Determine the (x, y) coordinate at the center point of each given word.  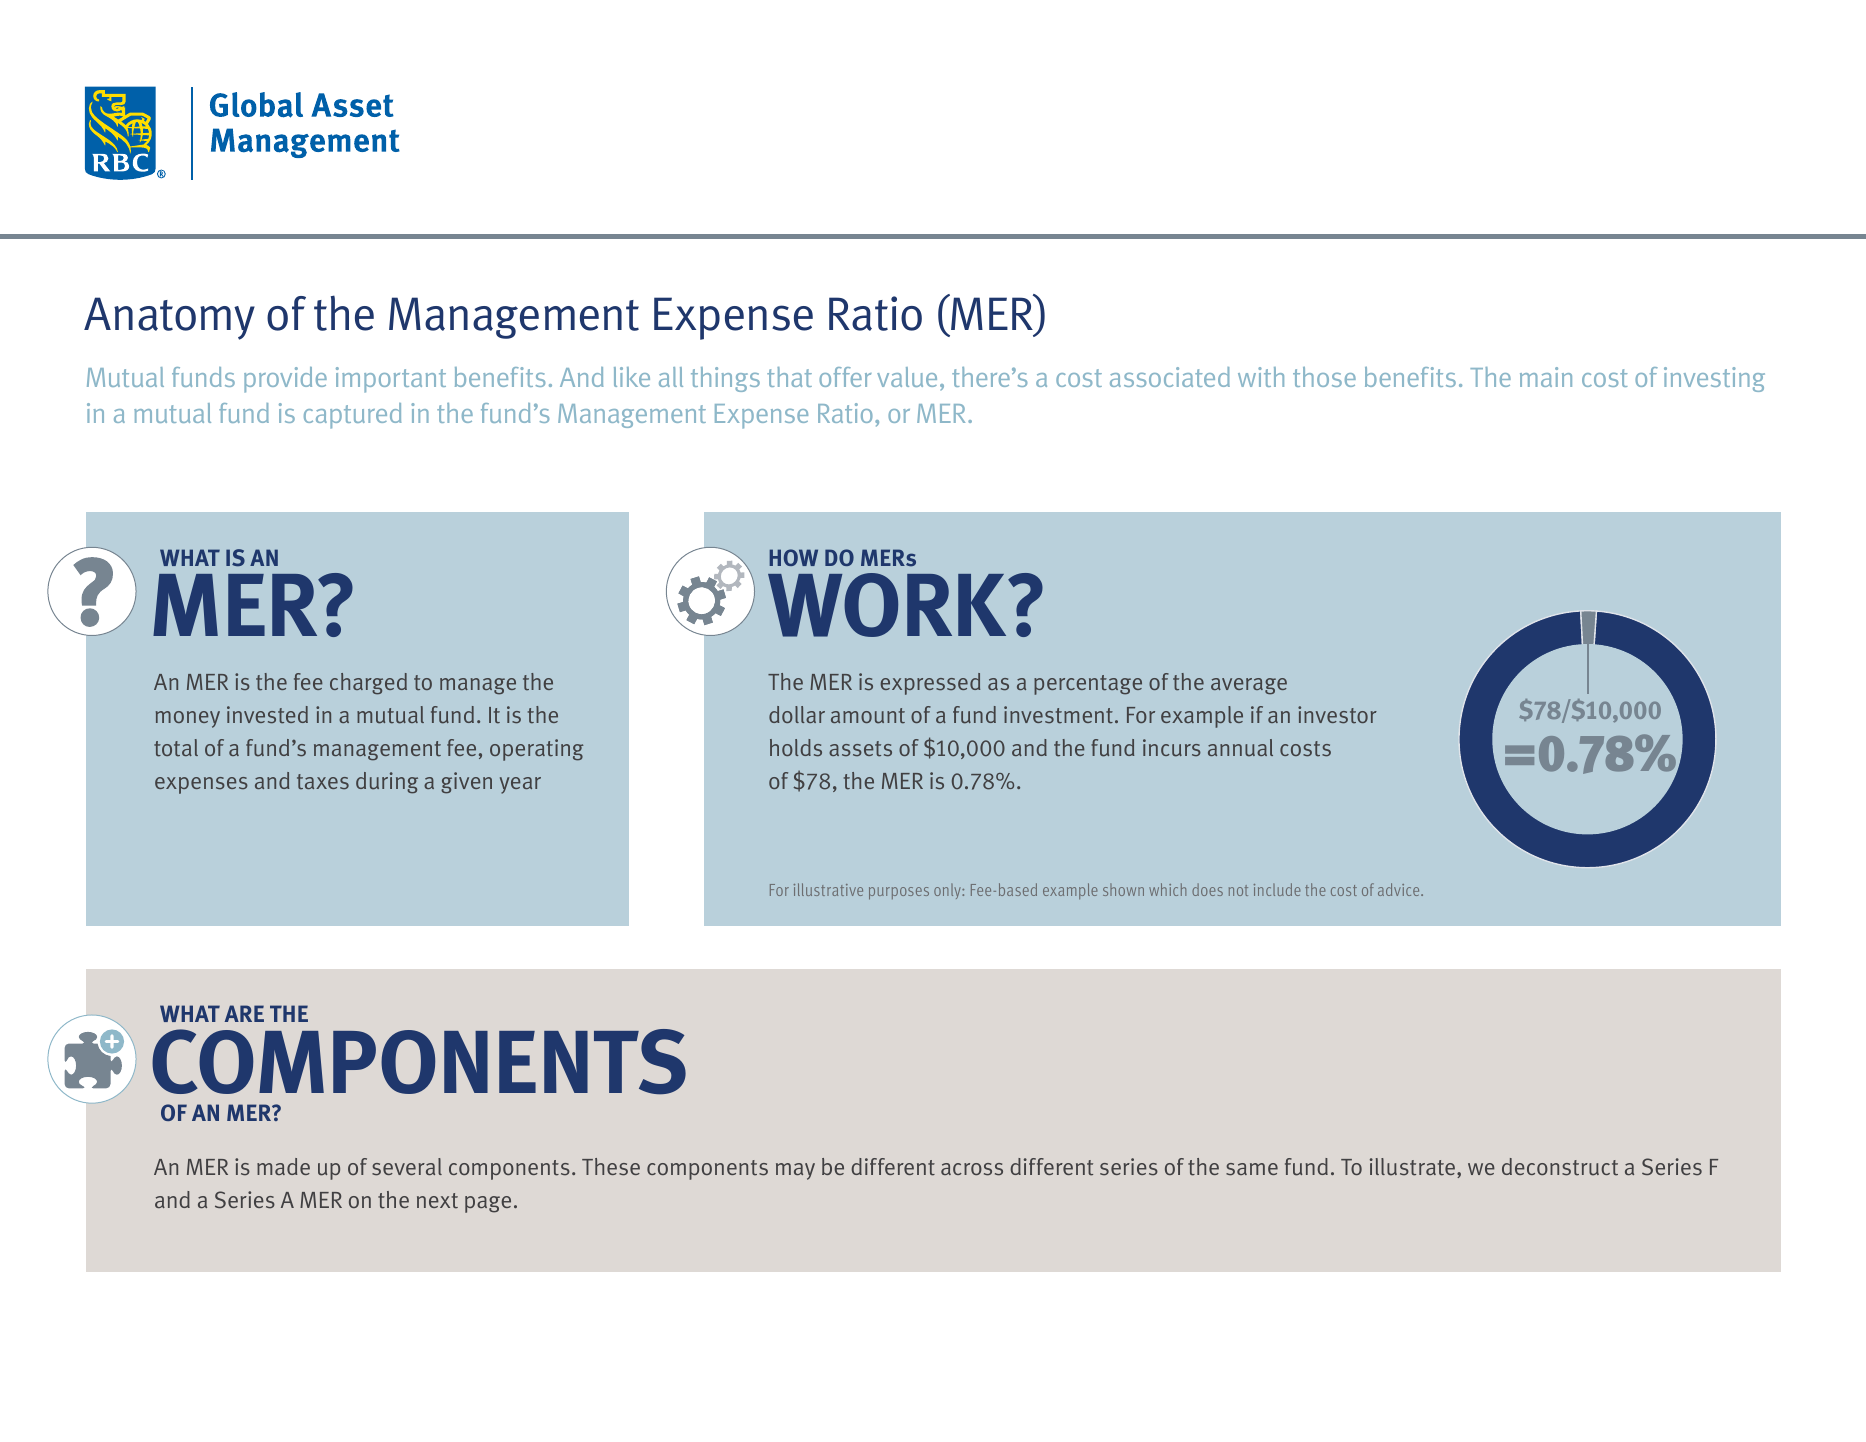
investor (1337, 714)
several (407, 1167)
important (391, 380)
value (907, 377)
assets (860, 749)
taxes (323, 781)
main (1546, 377)
